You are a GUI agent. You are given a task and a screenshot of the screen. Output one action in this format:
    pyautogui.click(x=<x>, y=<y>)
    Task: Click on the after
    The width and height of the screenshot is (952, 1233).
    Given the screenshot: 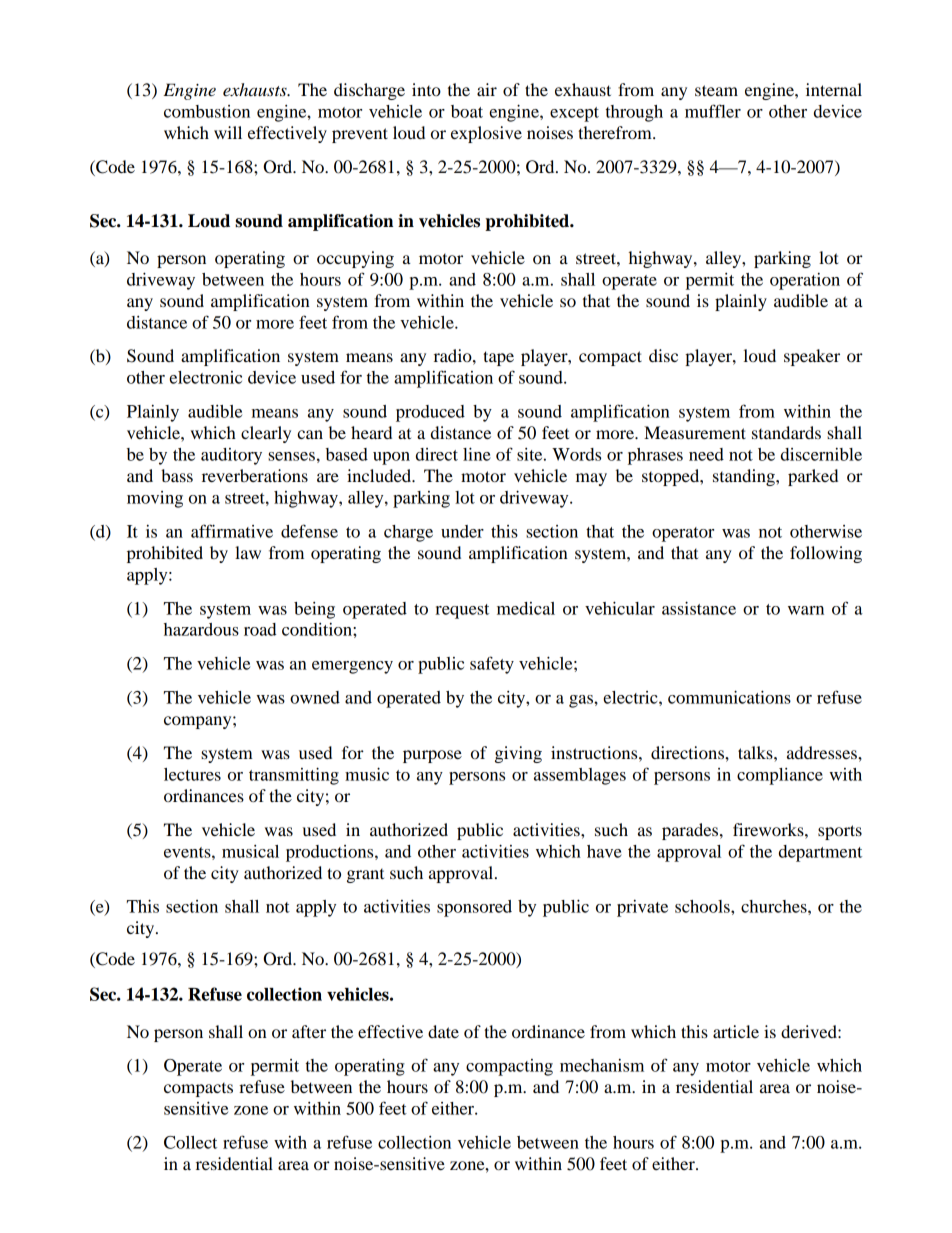 What is the action you would take?
    pyautogui.click(x=309, y=1031)
